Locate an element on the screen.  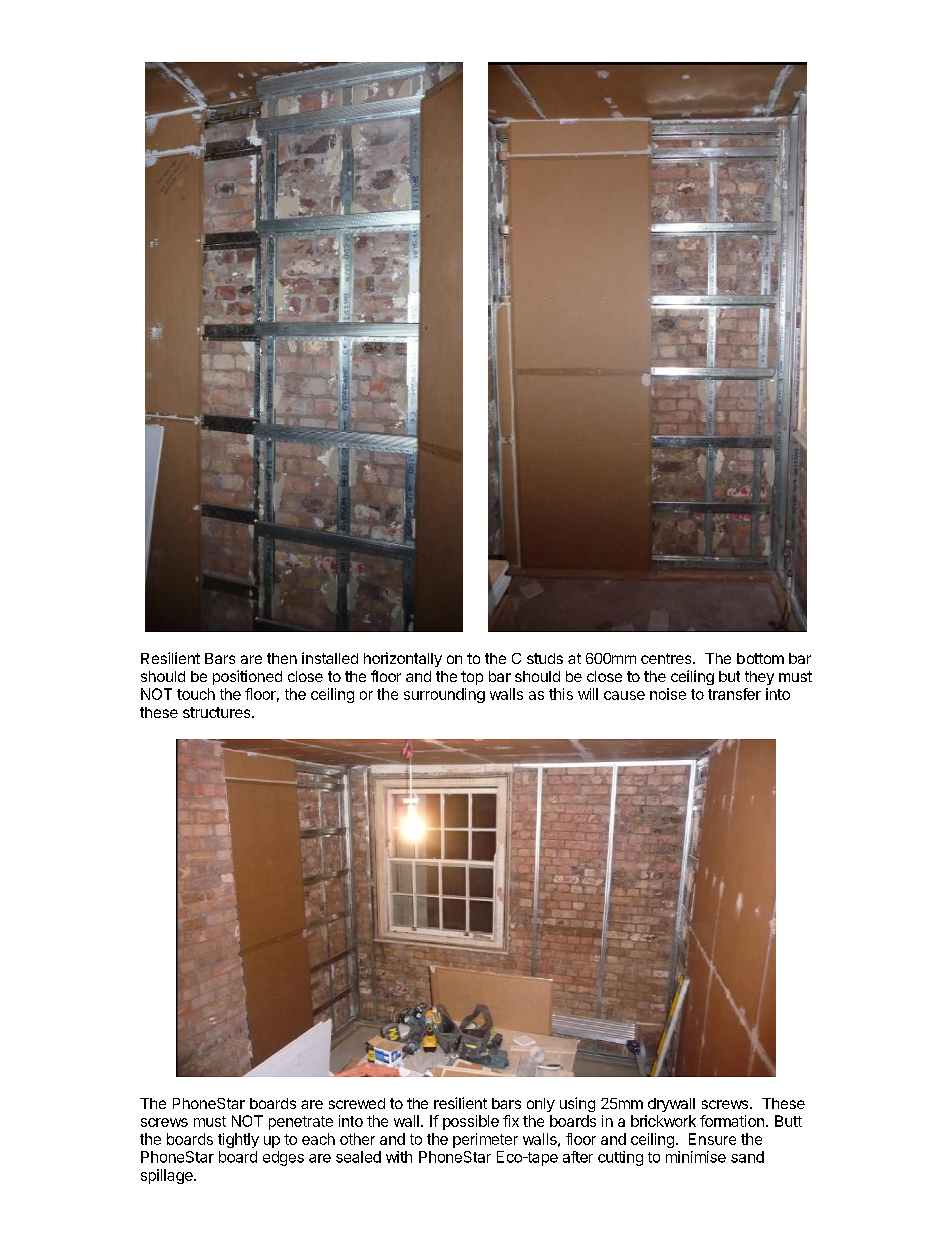
using is located at coordinates (577, 1104).
